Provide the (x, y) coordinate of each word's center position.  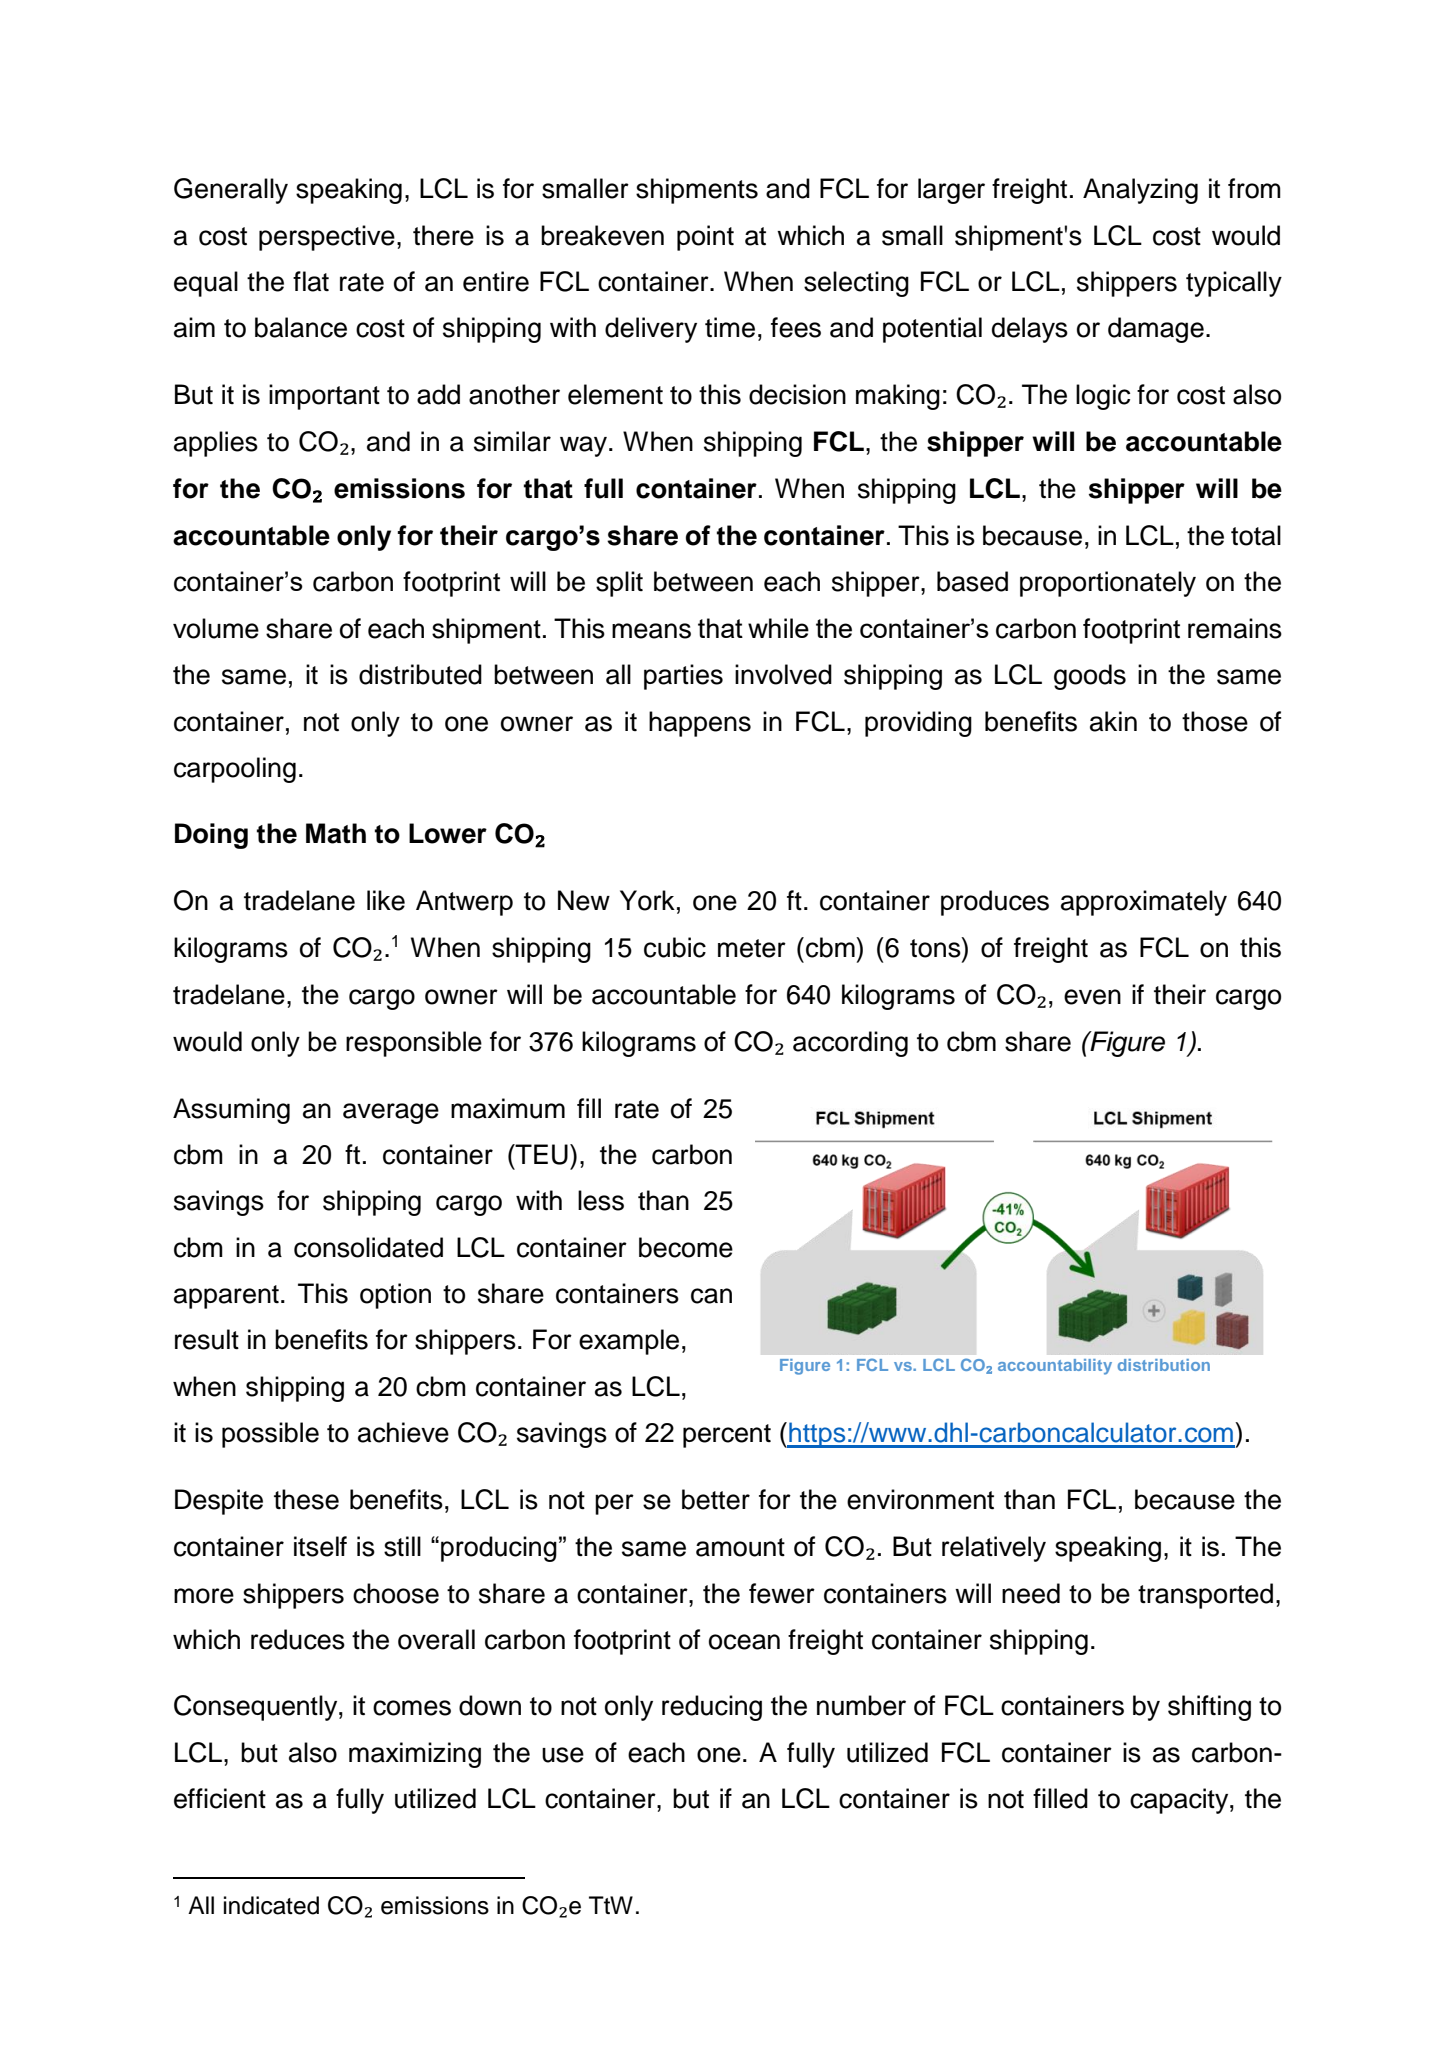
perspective (327, 238)
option (395, 1296)
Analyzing (1140, 191)
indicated (271, 1905)
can (711, 1296)
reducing (712, 1708)
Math (336, 833)
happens (700, 724)
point (705, 238)
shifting (1209, 1708)
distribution (1164, 1365)
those (1215, 721)
